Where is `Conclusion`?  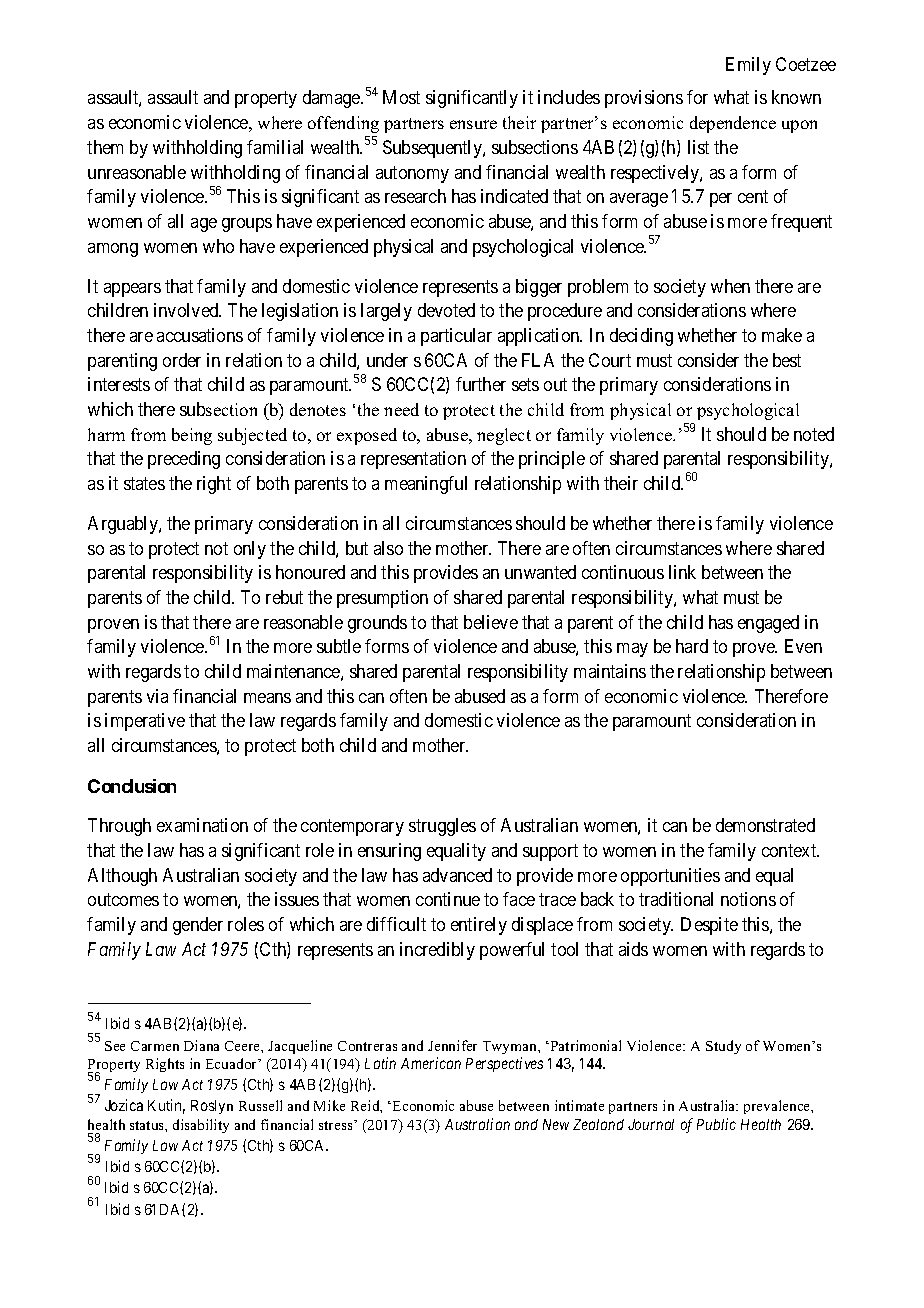
Conclusion is located at coordinates (132, 786).
